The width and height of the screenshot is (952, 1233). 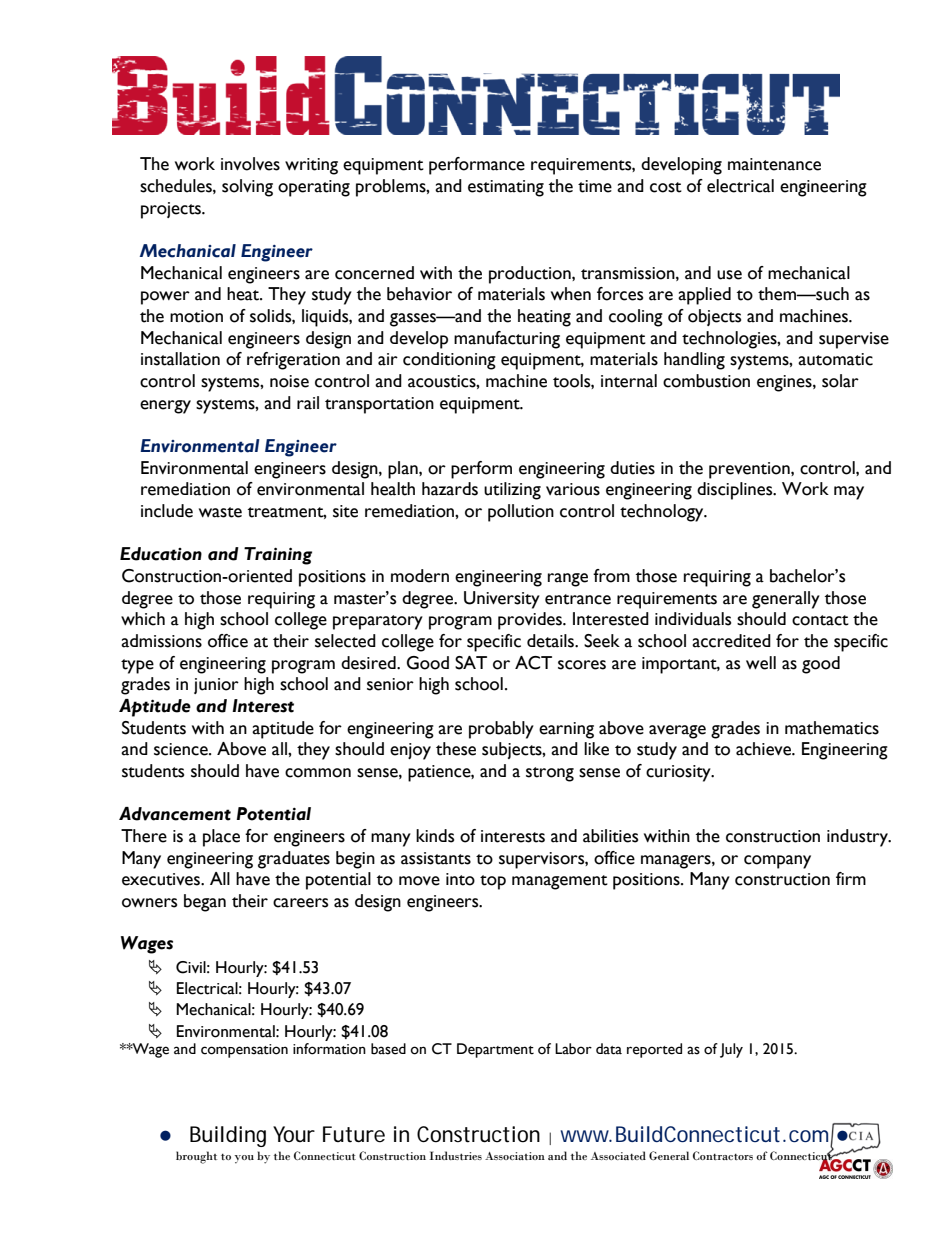 What do you see at coordinates (774, 164) in the screenshot?
I see `maintenance` at bounding box center [774, 164].
